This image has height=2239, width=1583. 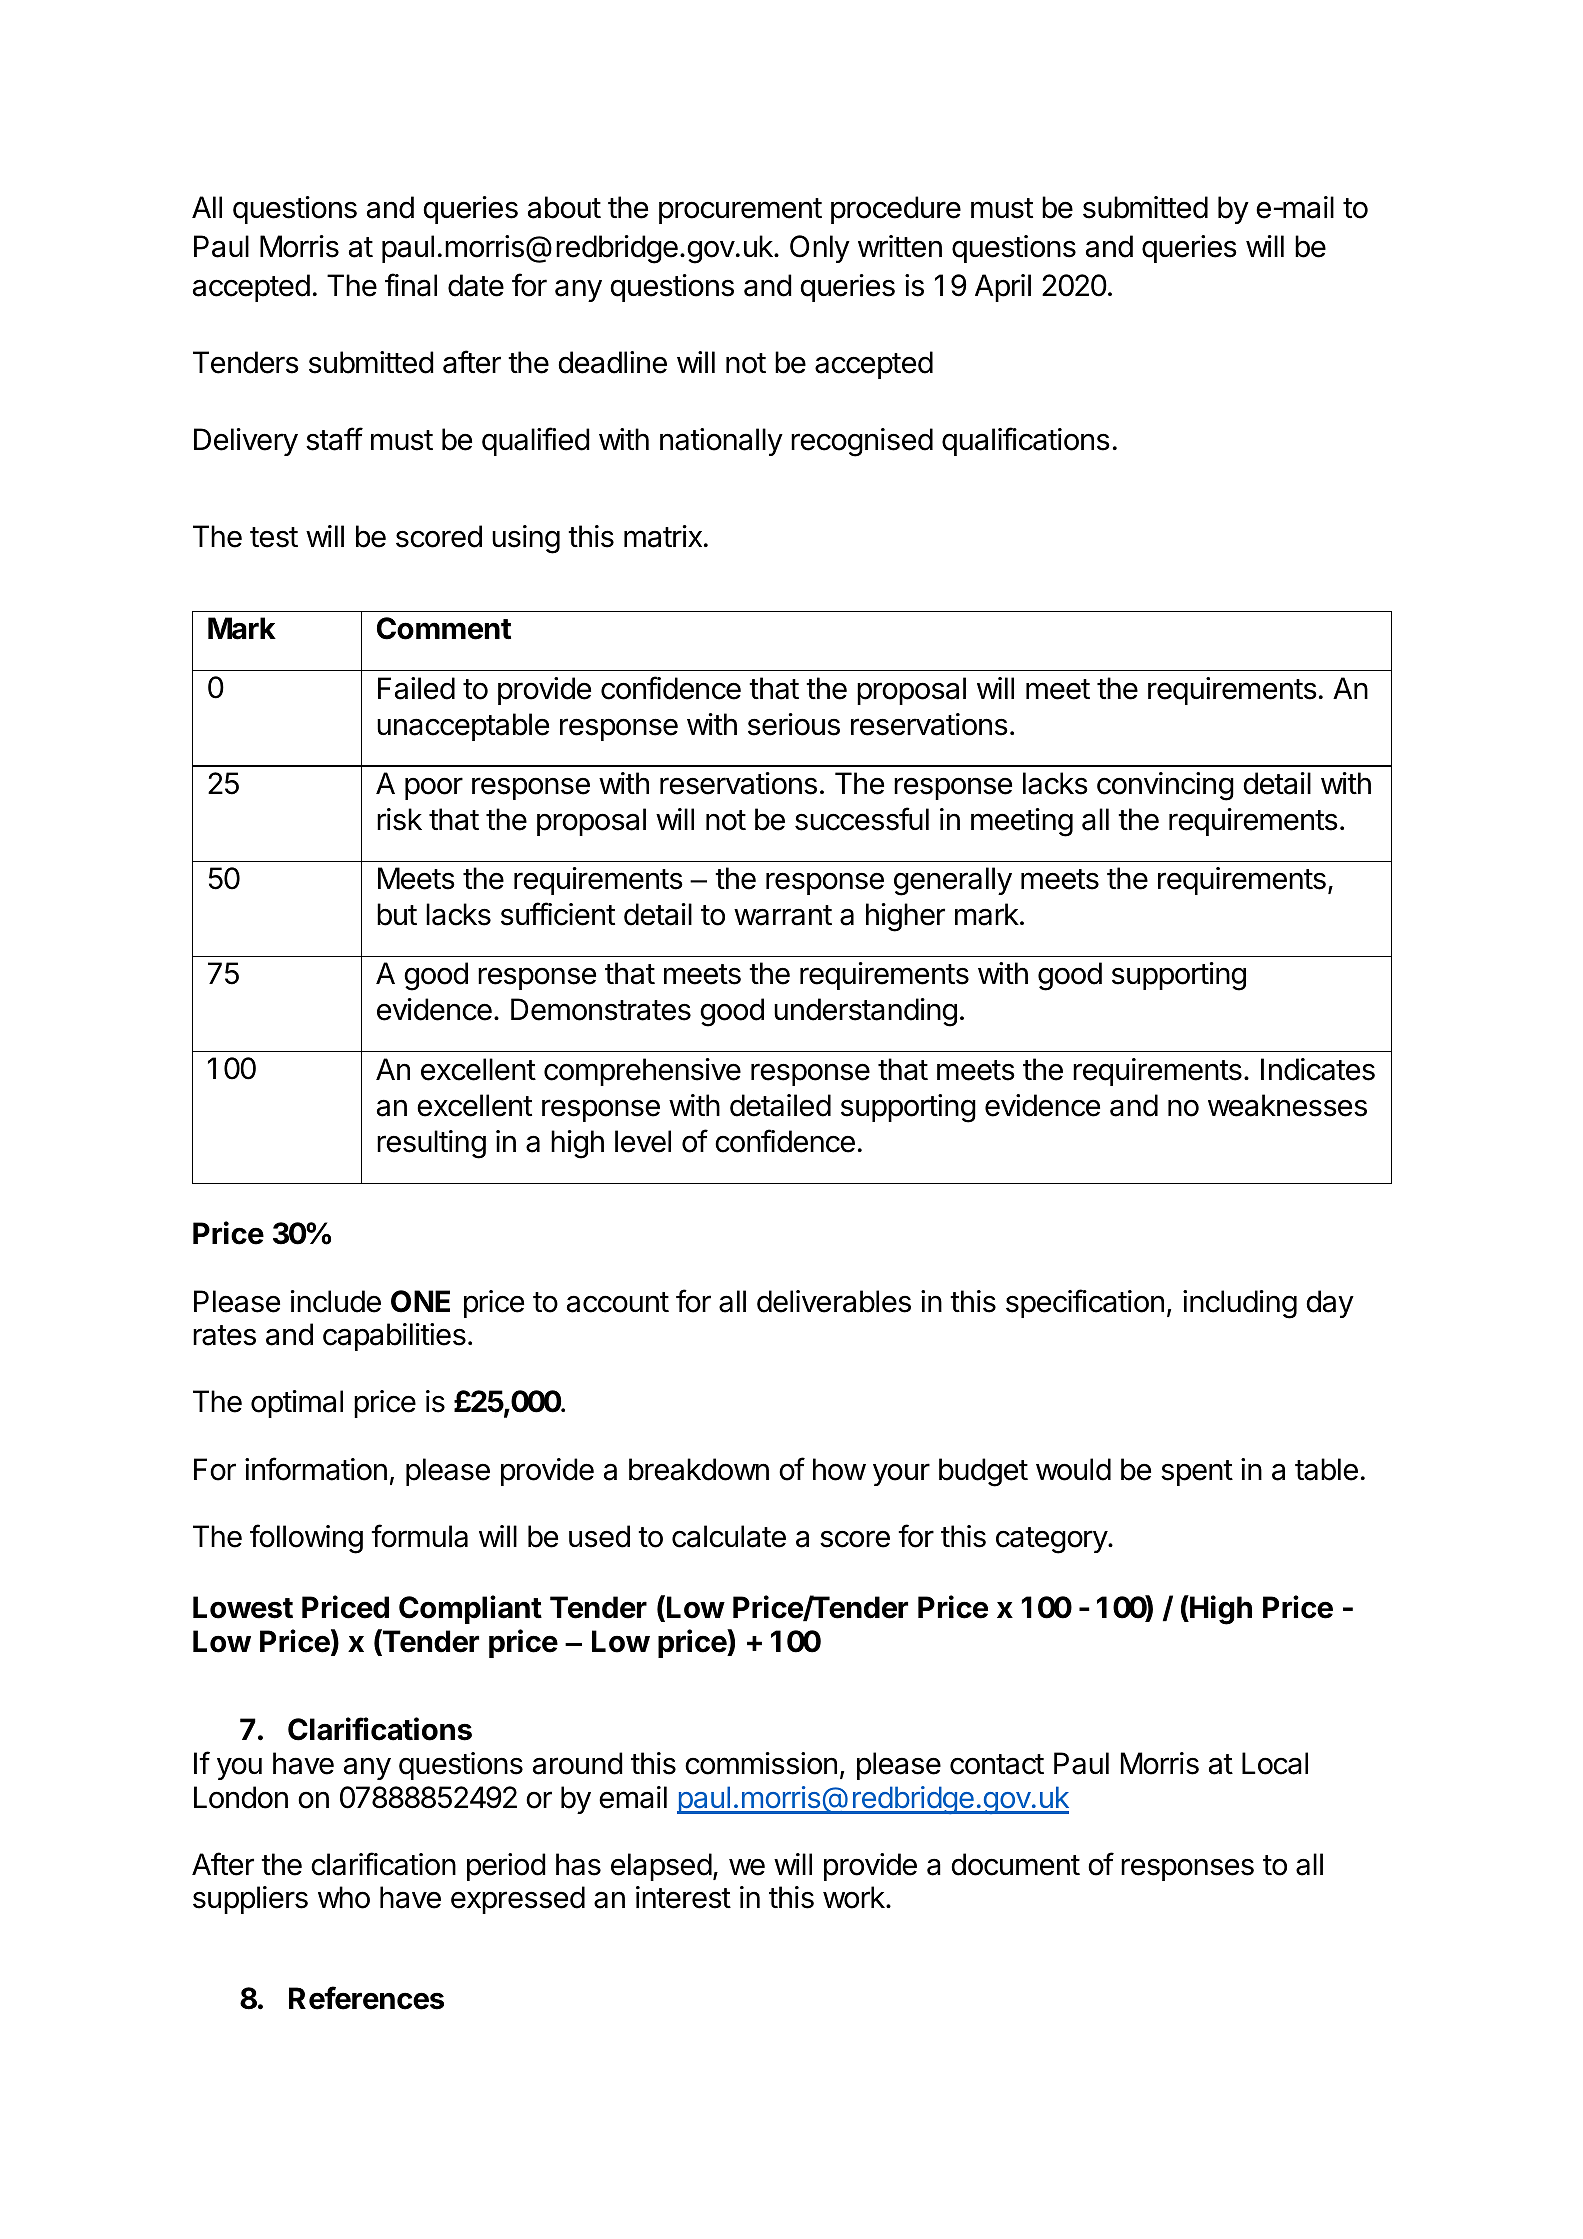 What do you see at coordinates (397, 914) in the image?
I see `but` at bounding box center [397, 914].
